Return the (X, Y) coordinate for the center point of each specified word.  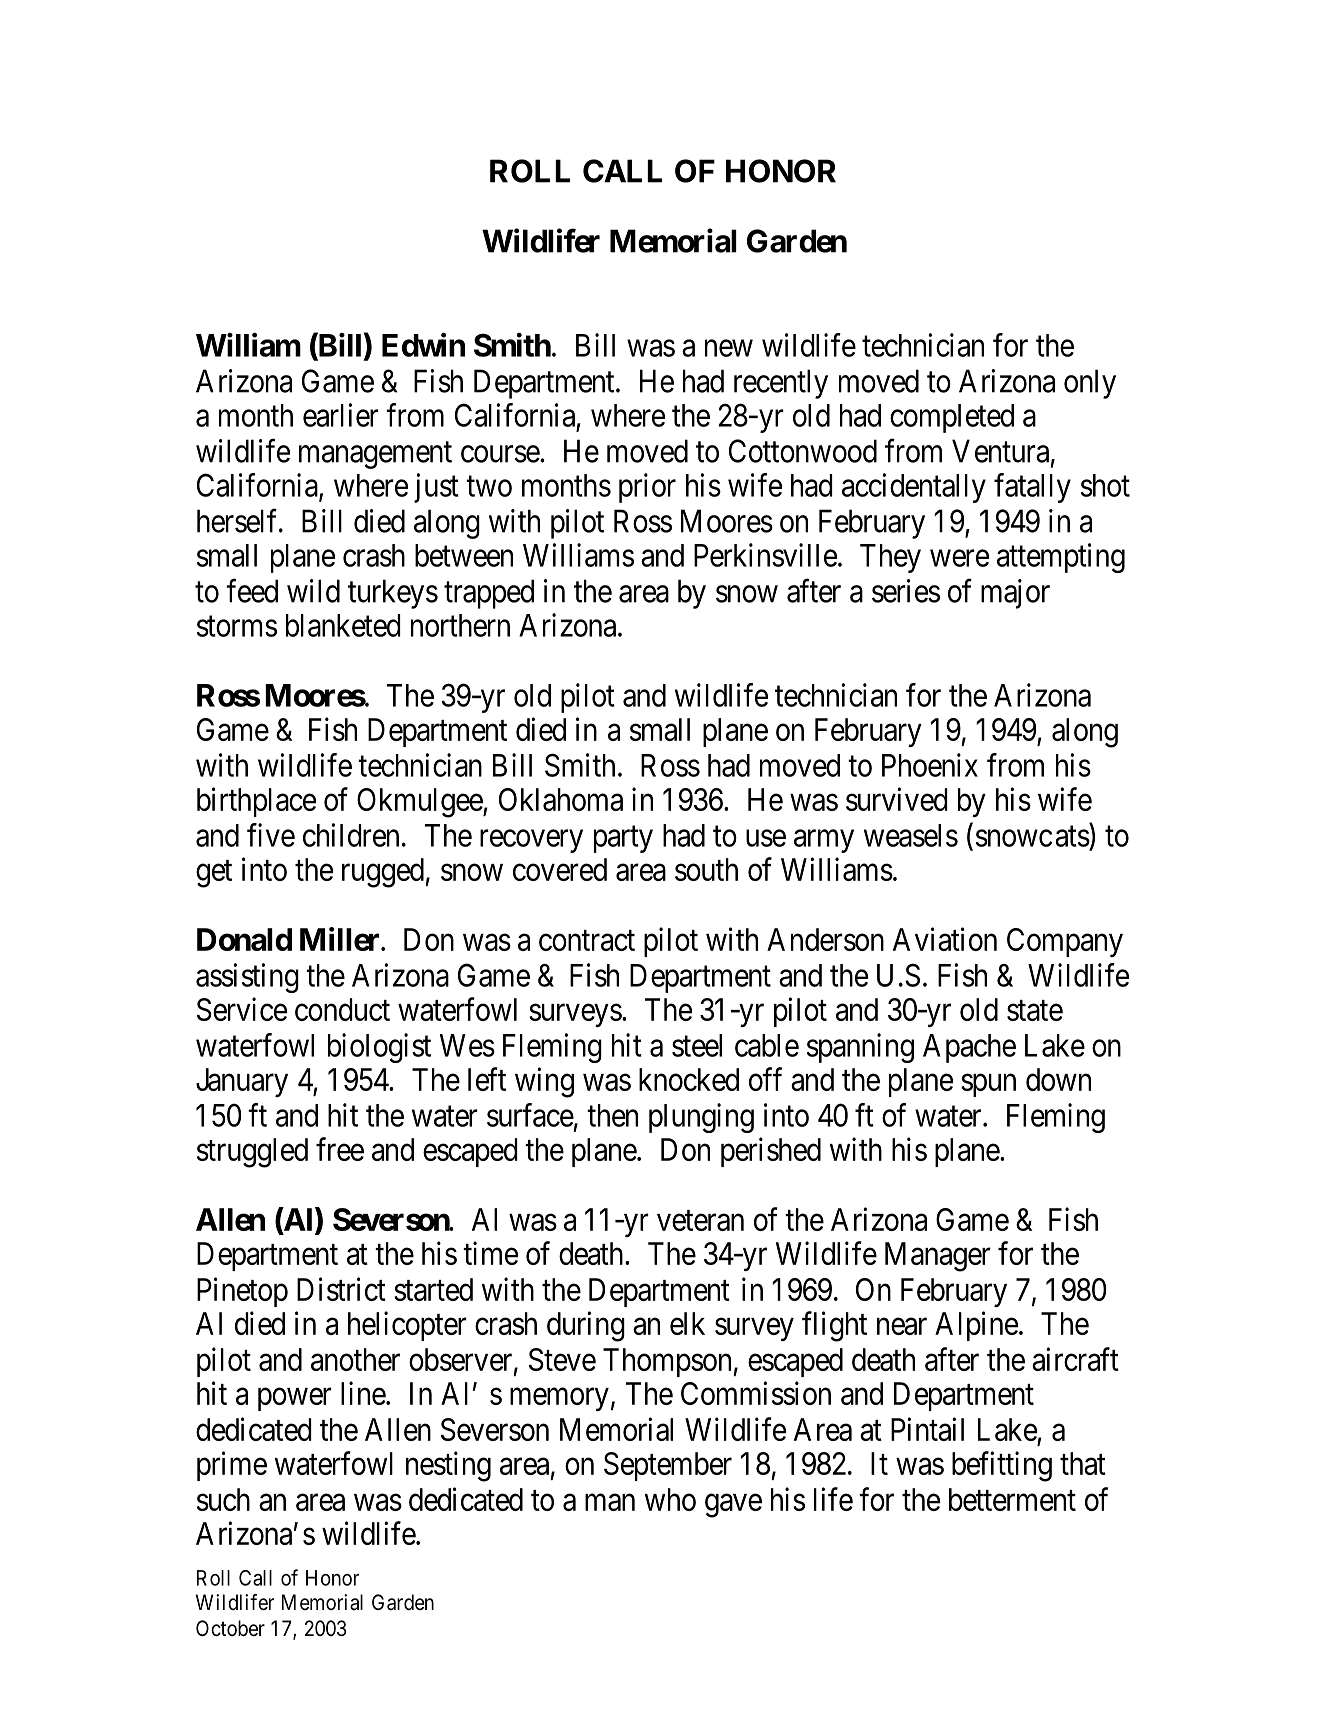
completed (952, 418)
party (623, 839)
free (340, 1149)
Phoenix (930, 765)
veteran (700, 1220)
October (230, 1628)
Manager (938, 1257)
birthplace (256, 802)
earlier (341, 415)
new (729, 348)
